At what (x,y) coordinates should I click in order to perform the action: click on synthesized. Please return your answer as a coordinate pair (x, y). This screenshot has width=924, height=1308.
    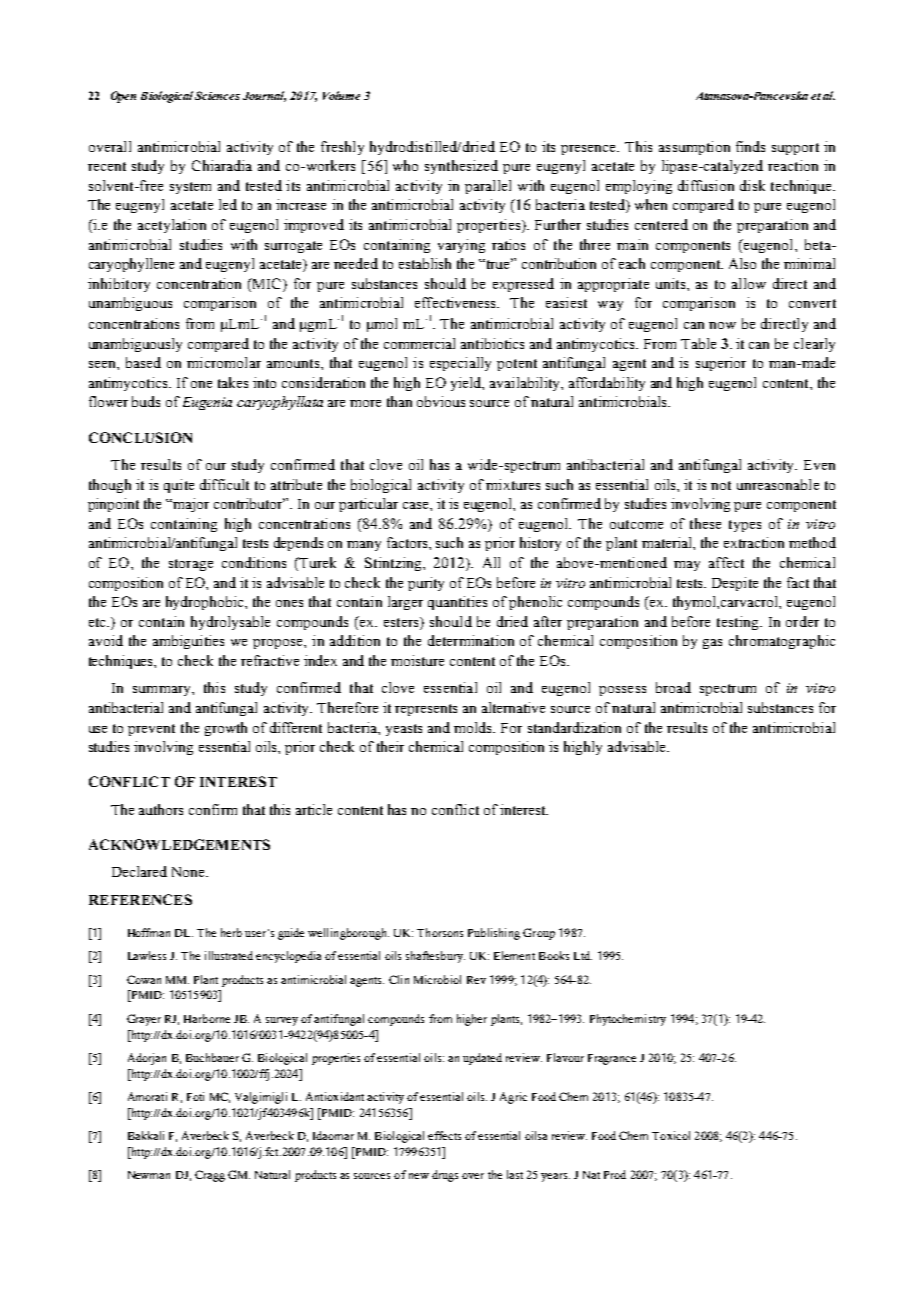
    Looking at the image, I should click on (461, 167).
